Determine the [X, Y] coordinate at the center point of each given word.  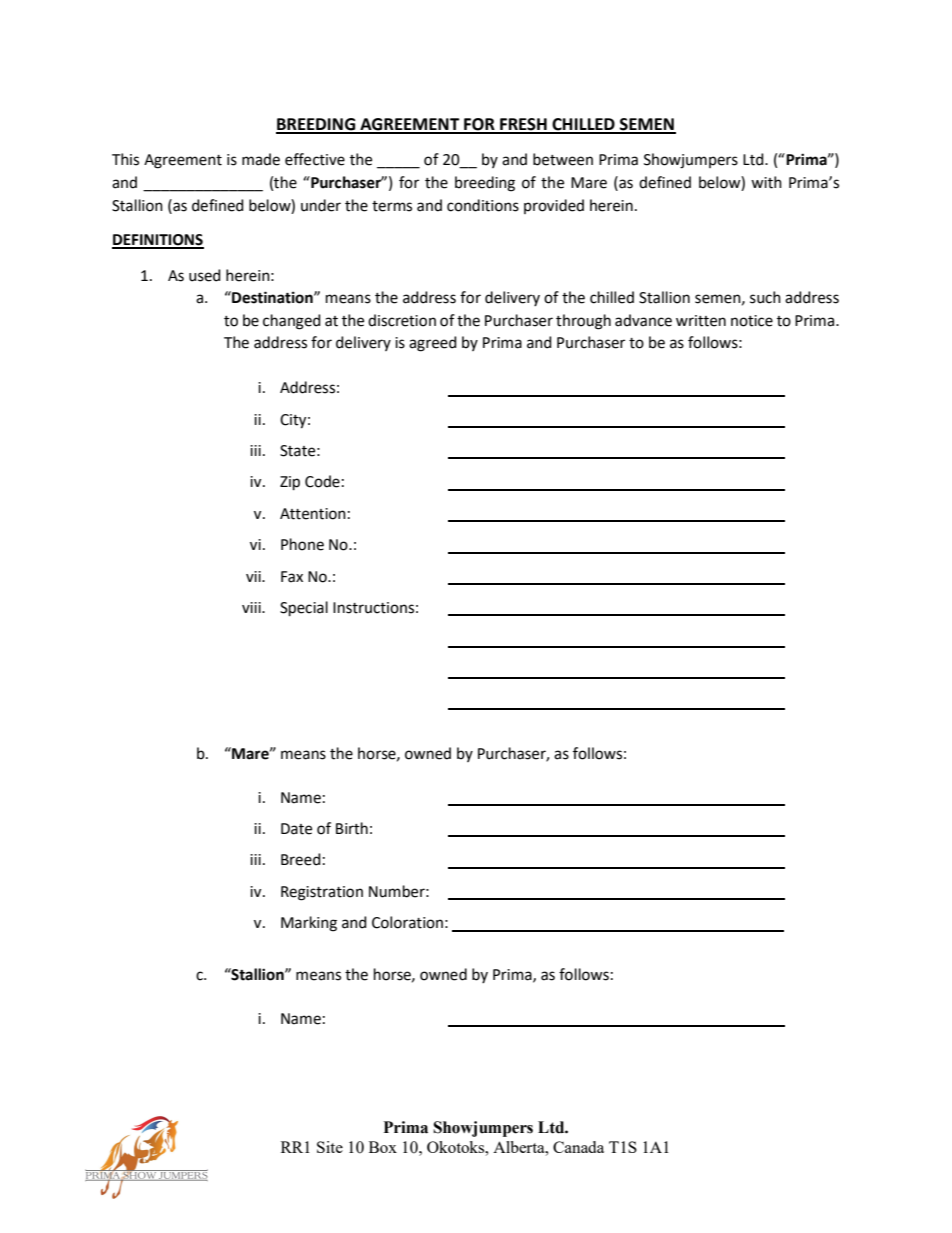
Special [304, 608]
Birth [352, 828]
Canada [578, 1147]
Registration [322, 893]
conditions [483, 205]
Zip [290, 483]
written [701, 321]
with [766, 182]
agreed [433, 344]
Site [330, 1147]
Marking [309, 924]
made [261, 159]
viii [252, 607]
